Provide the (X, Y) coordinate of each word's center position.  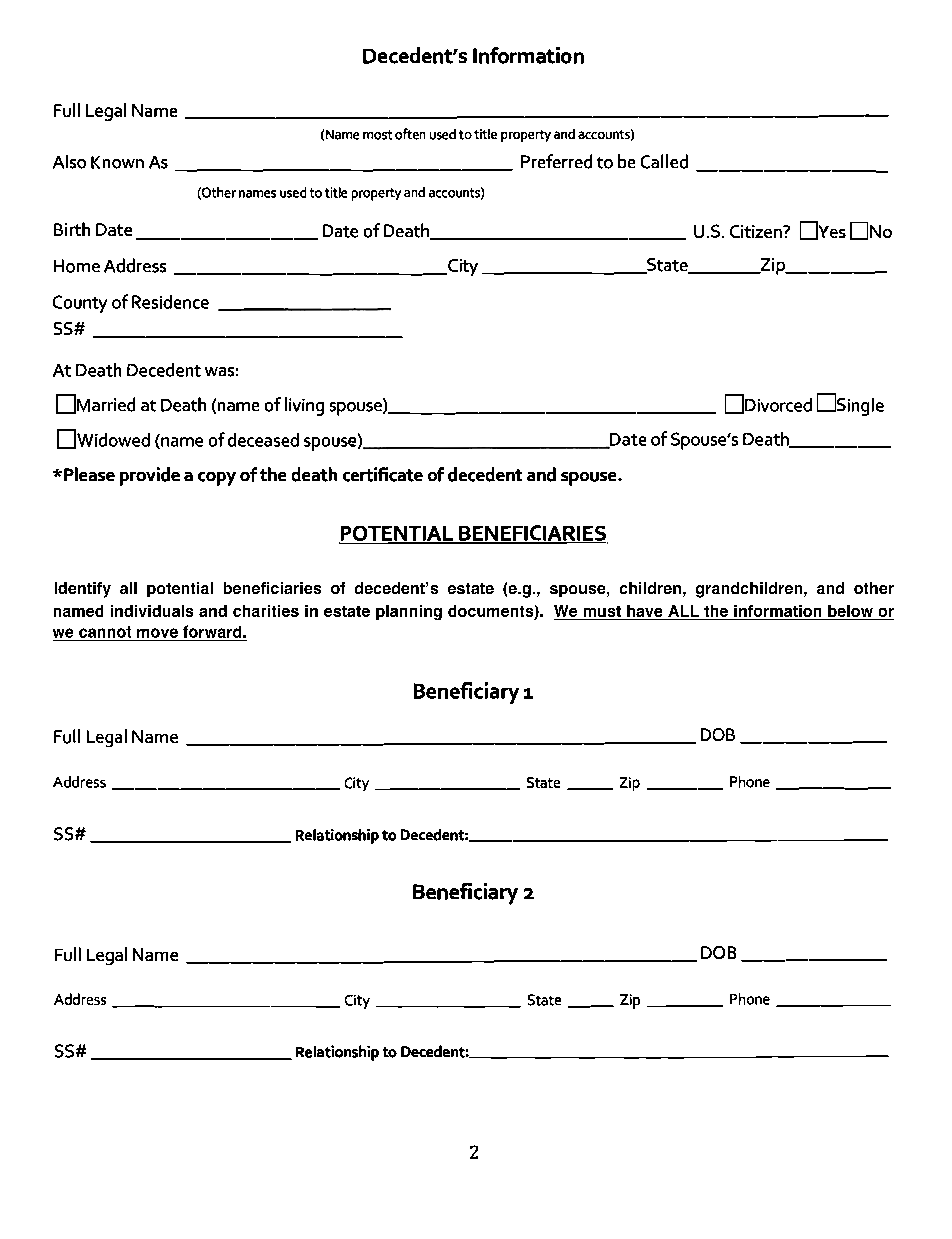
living (304, 406)
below (850, 612)
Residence (170, 302)
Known (117, 162)
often (410, 134)
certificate (383, 474)
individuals (152, 611)
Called (664, 161)
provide (150, 476)
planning (409, 612)
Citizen (757, 231)
